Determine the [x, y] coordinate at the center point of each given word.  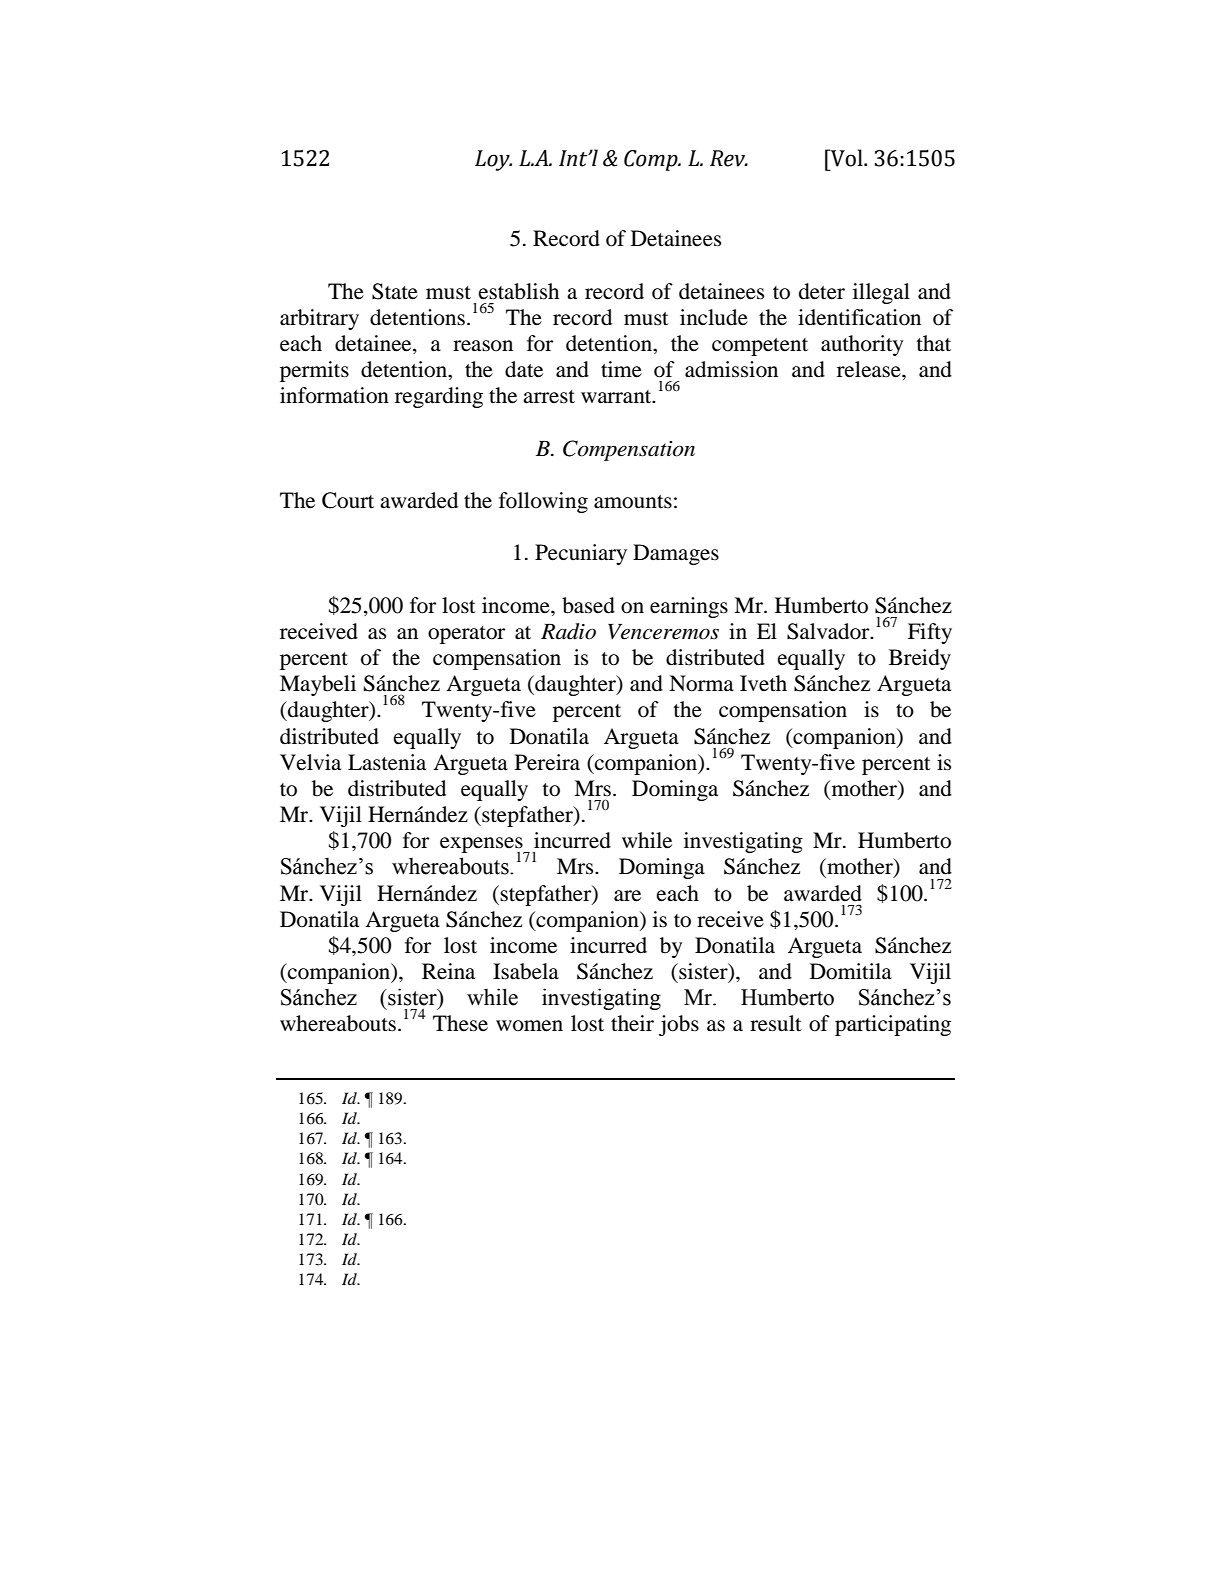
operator [466, 635]
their [632, 1023]
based [588, 605]
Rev [728, 158]
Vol [847, 158]
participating [893, 1025]
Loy [493, 160]
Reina [448, 971]
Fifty [930, 633]
